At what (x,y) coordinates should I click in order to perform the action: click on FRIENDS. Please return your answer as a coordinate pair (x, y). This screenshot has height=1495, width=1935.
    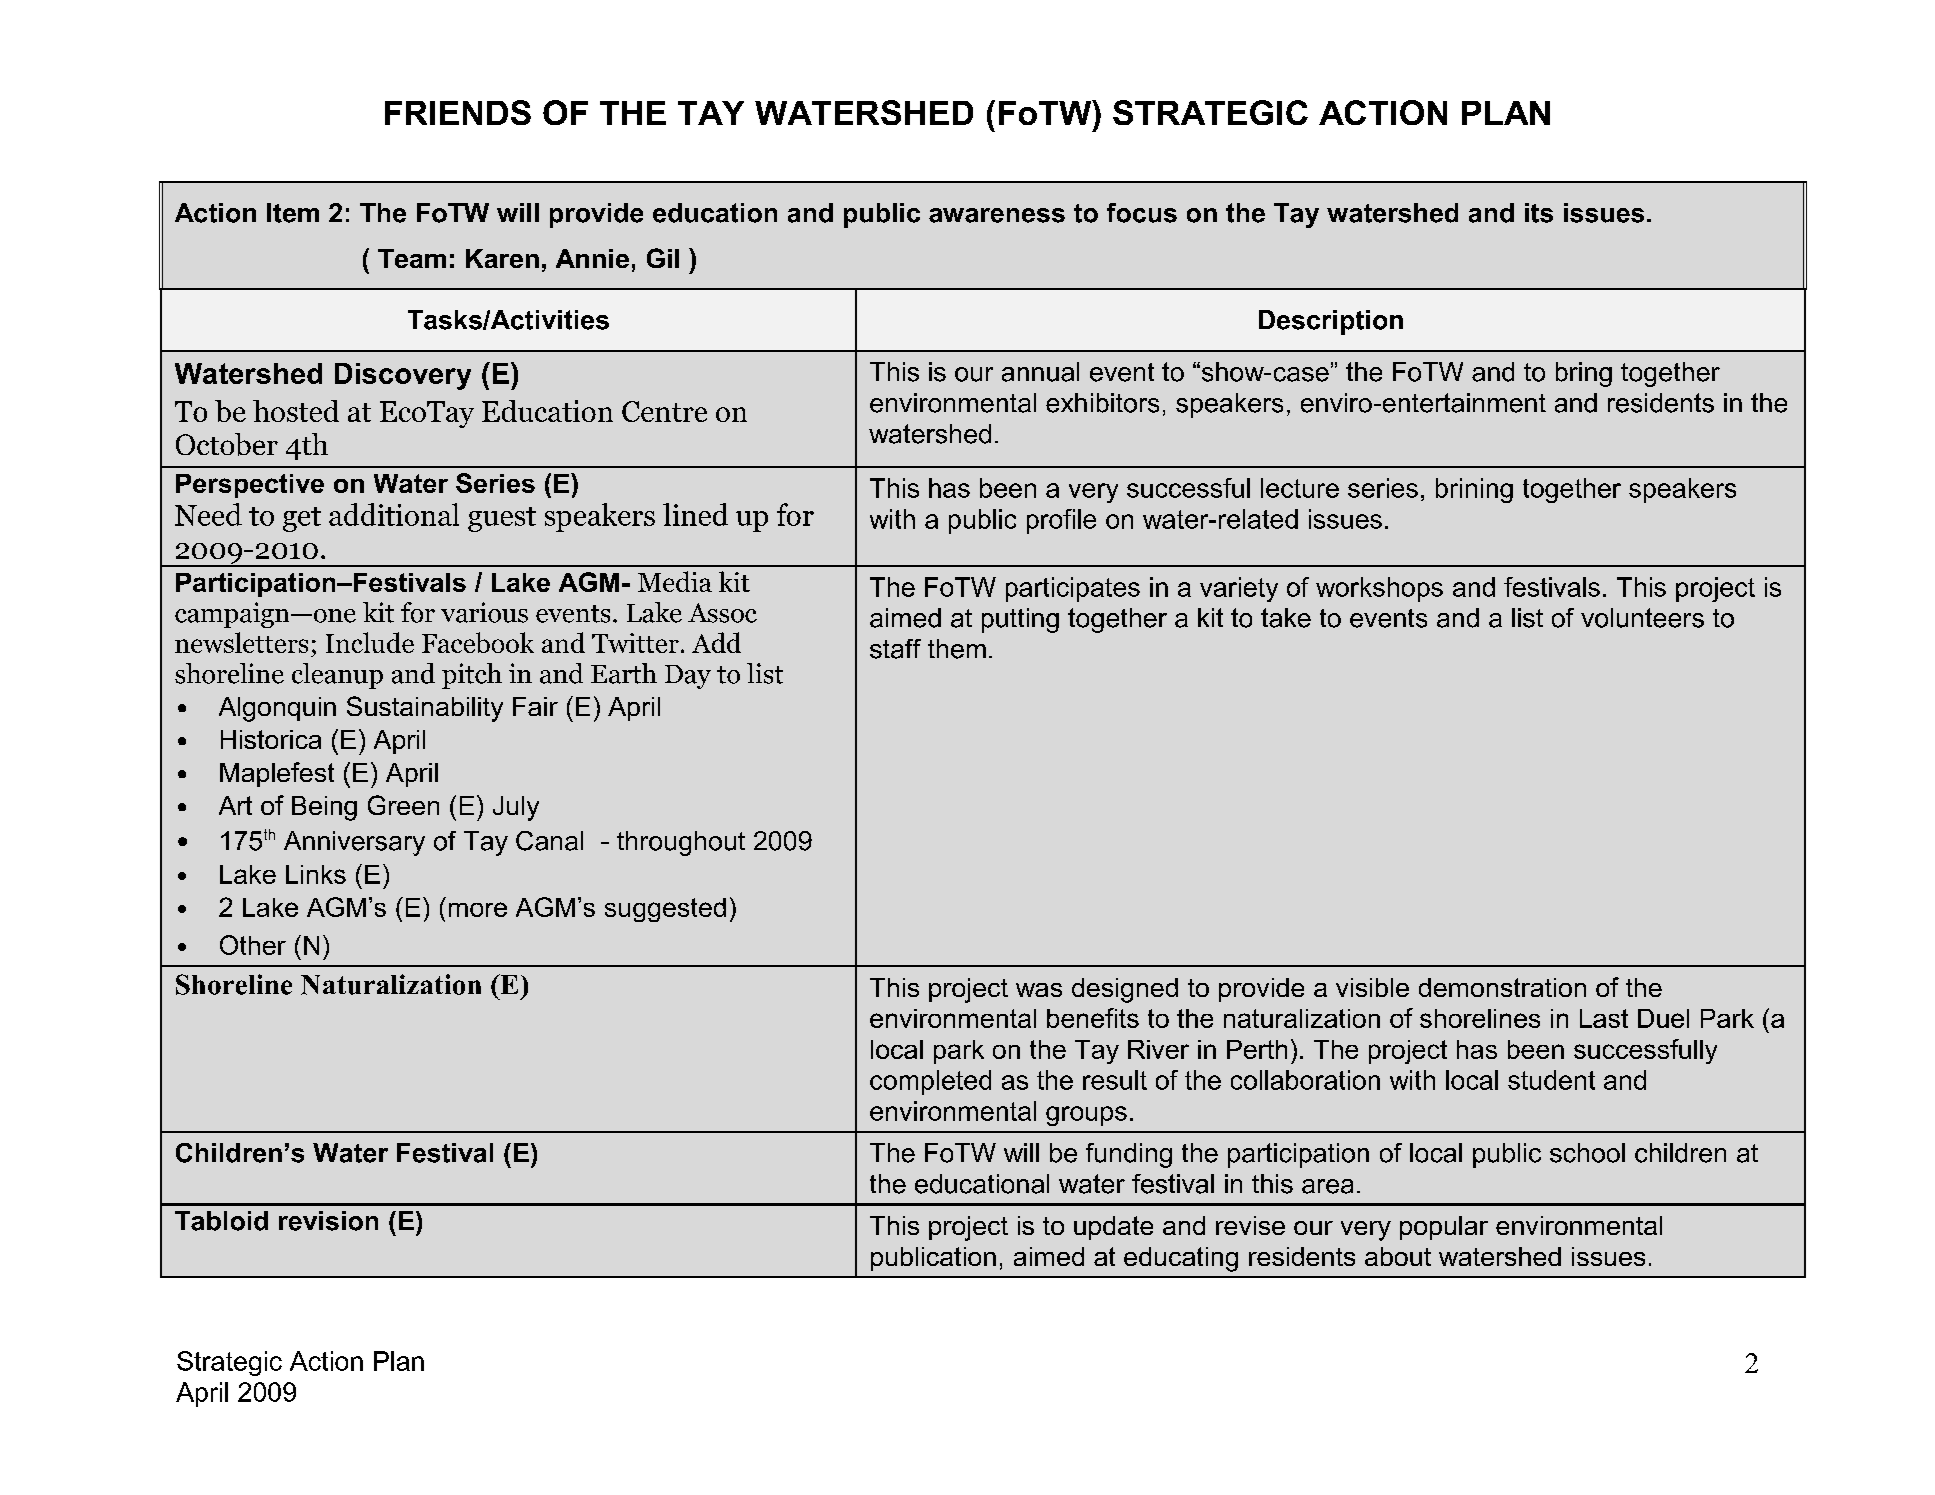
    Looking at the image, I should click on (458, 112).
